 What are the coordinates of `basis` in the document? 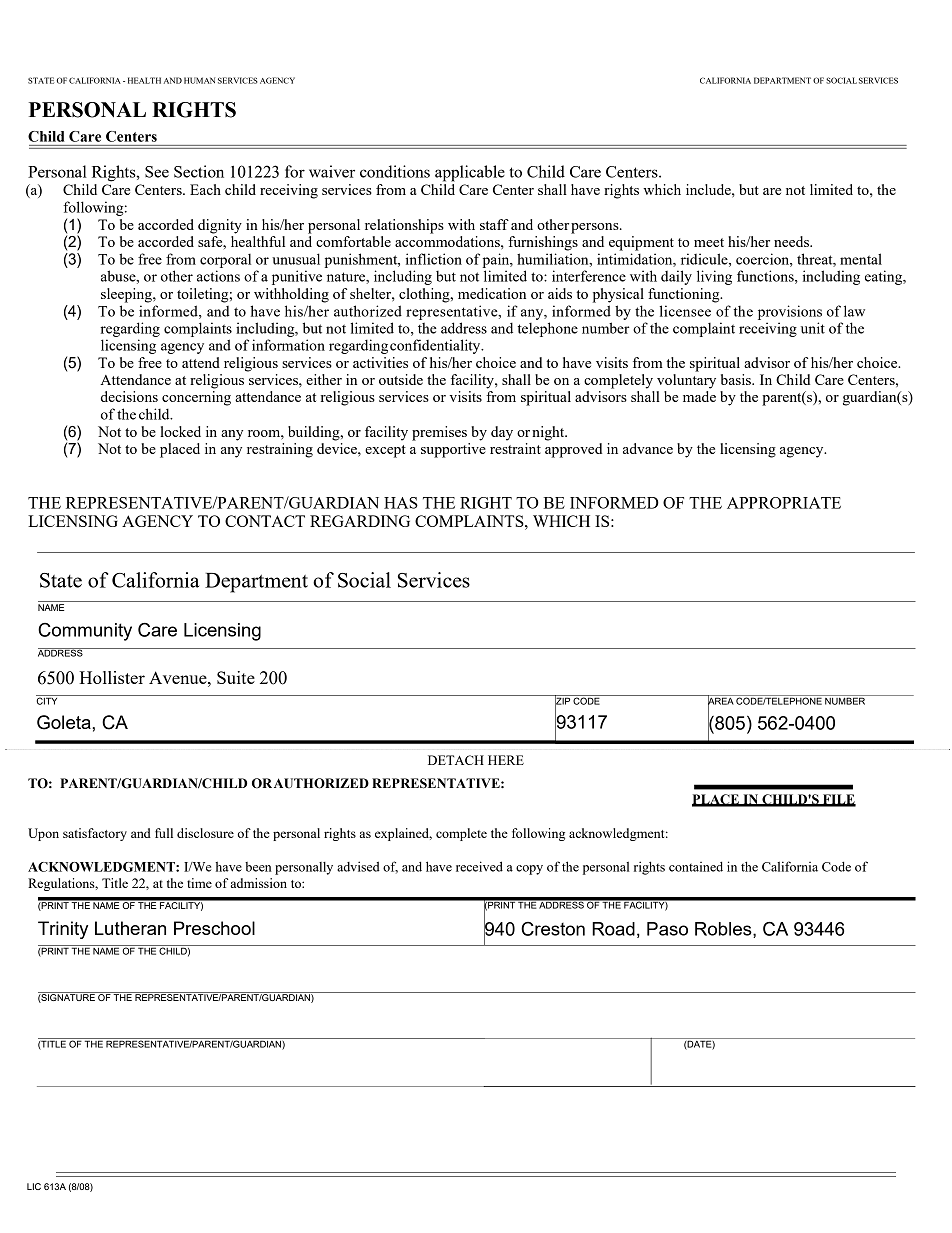 It's located at (737, 379).
